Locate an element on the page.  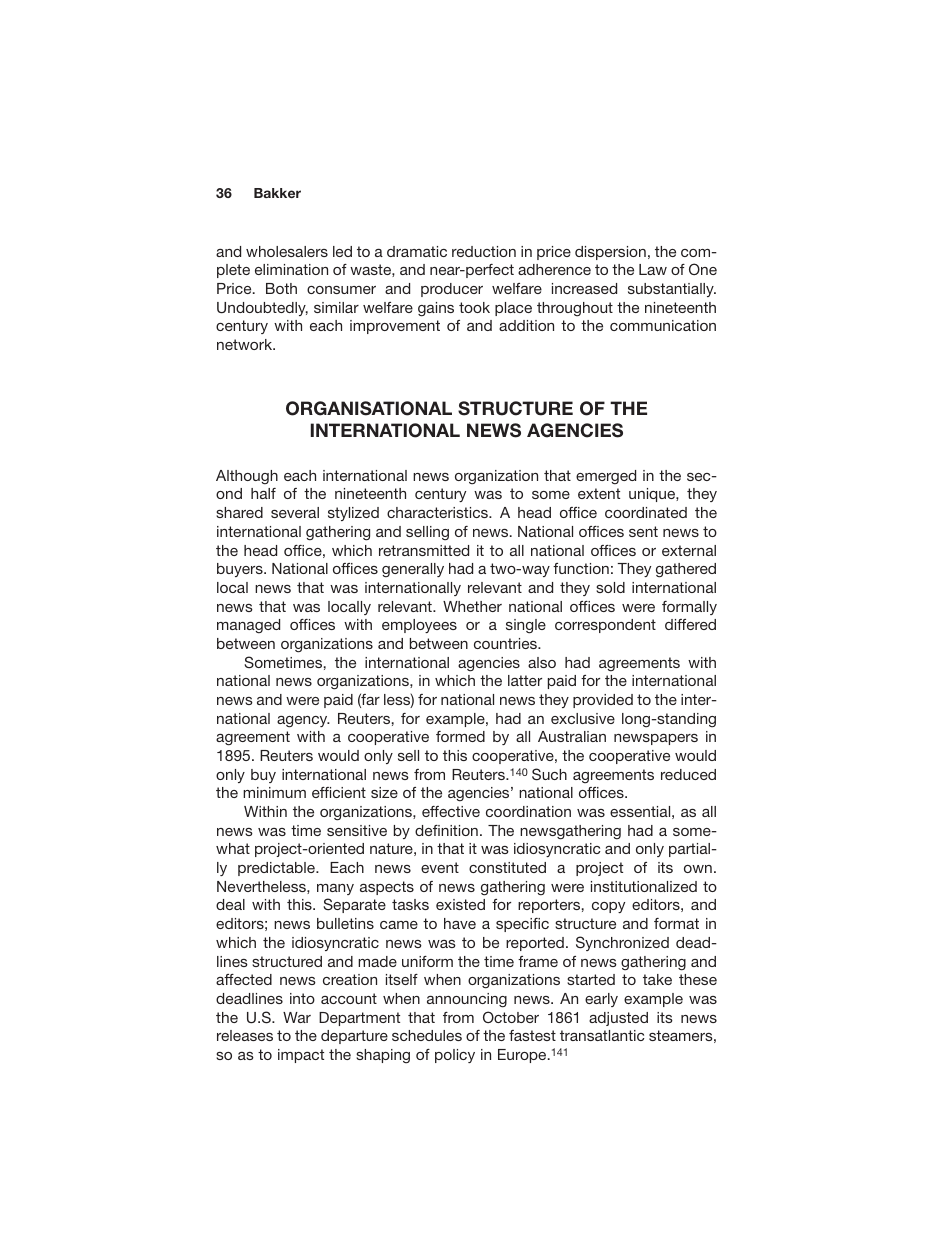
managed is located at coordinates (248, 626).
